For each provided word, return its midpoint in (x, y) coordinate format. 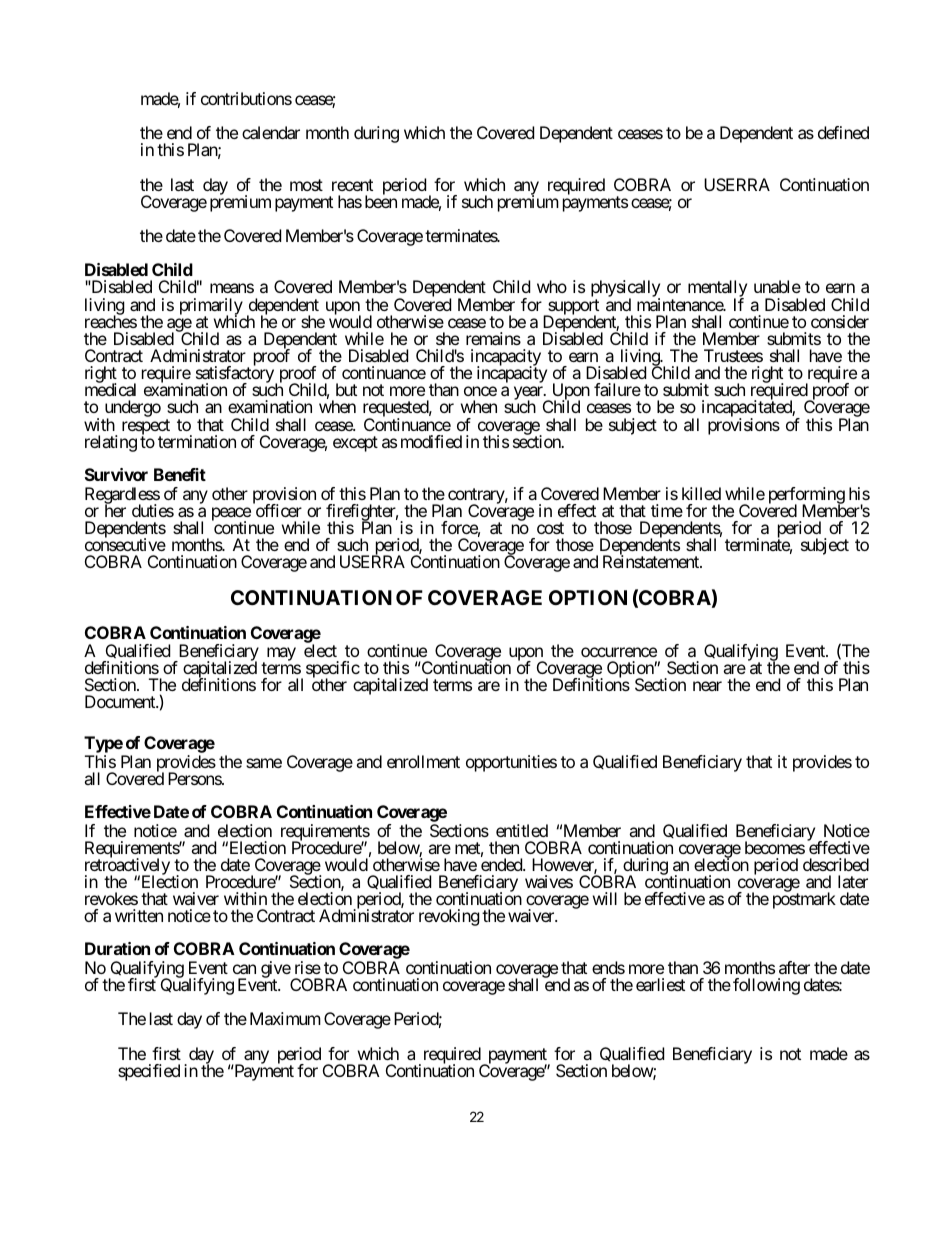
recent (352, 185)
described (836, 864)
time (667, 510)
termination (197, 441)
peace (231, 515)
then (504, 847)
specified (149, 1072)
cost (550, 528)
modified (431, 441)
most (306, 185)
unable (777, 286)
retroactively (127, 867)
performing (807, 496)
